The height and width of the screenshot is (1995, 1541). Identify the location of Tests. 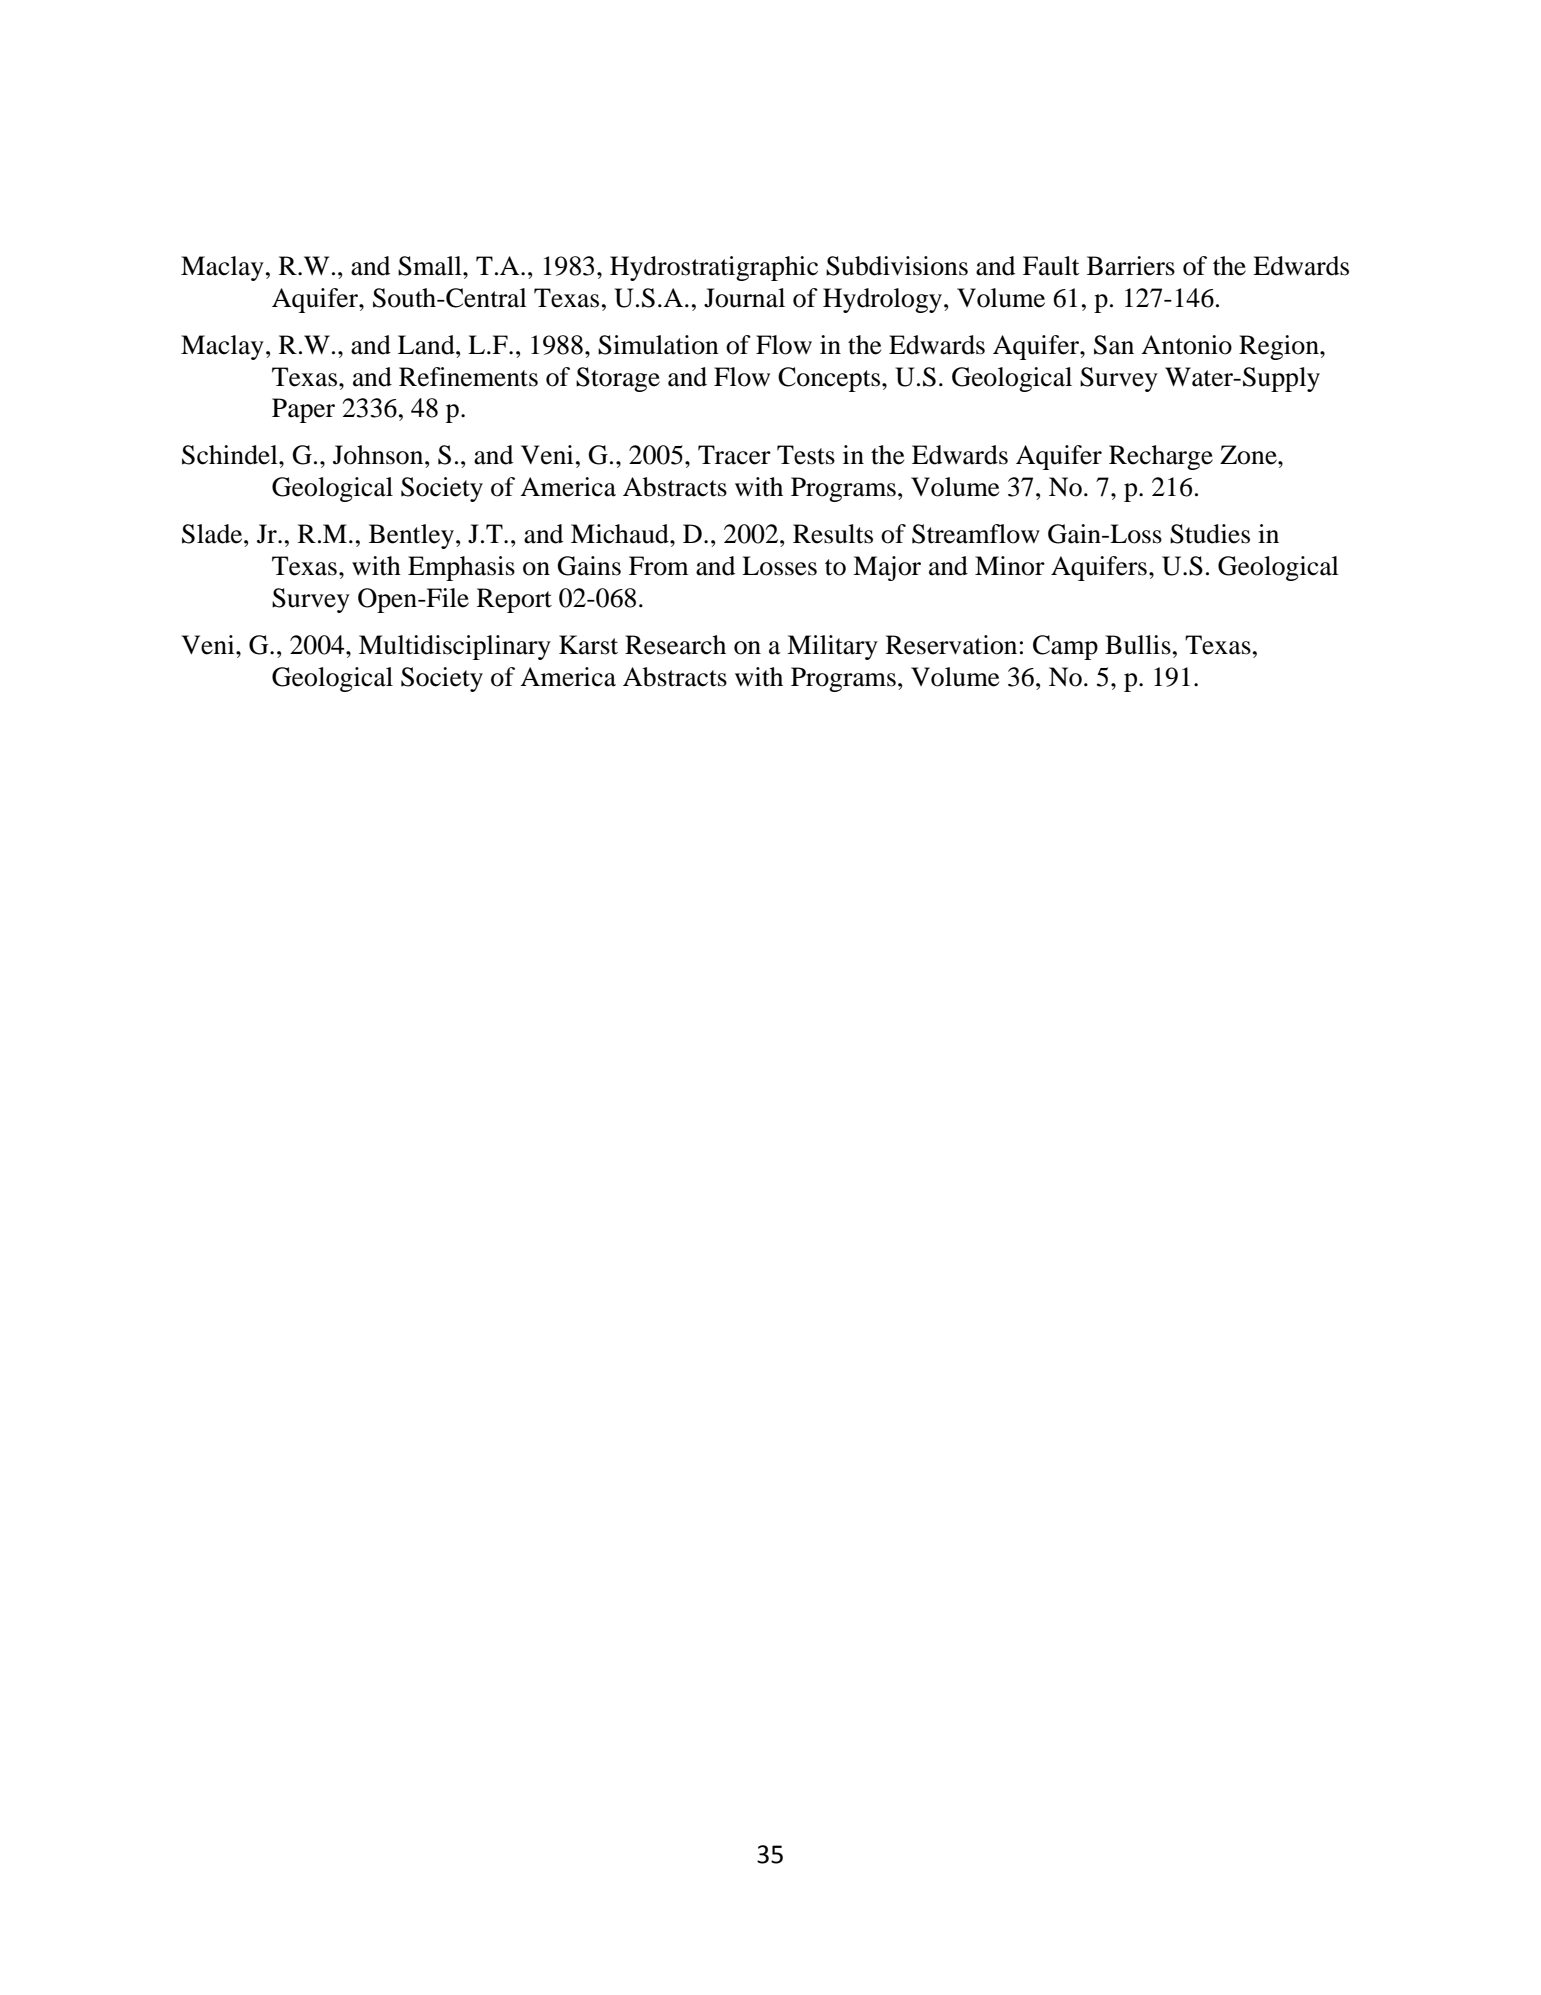
(806, 455).
